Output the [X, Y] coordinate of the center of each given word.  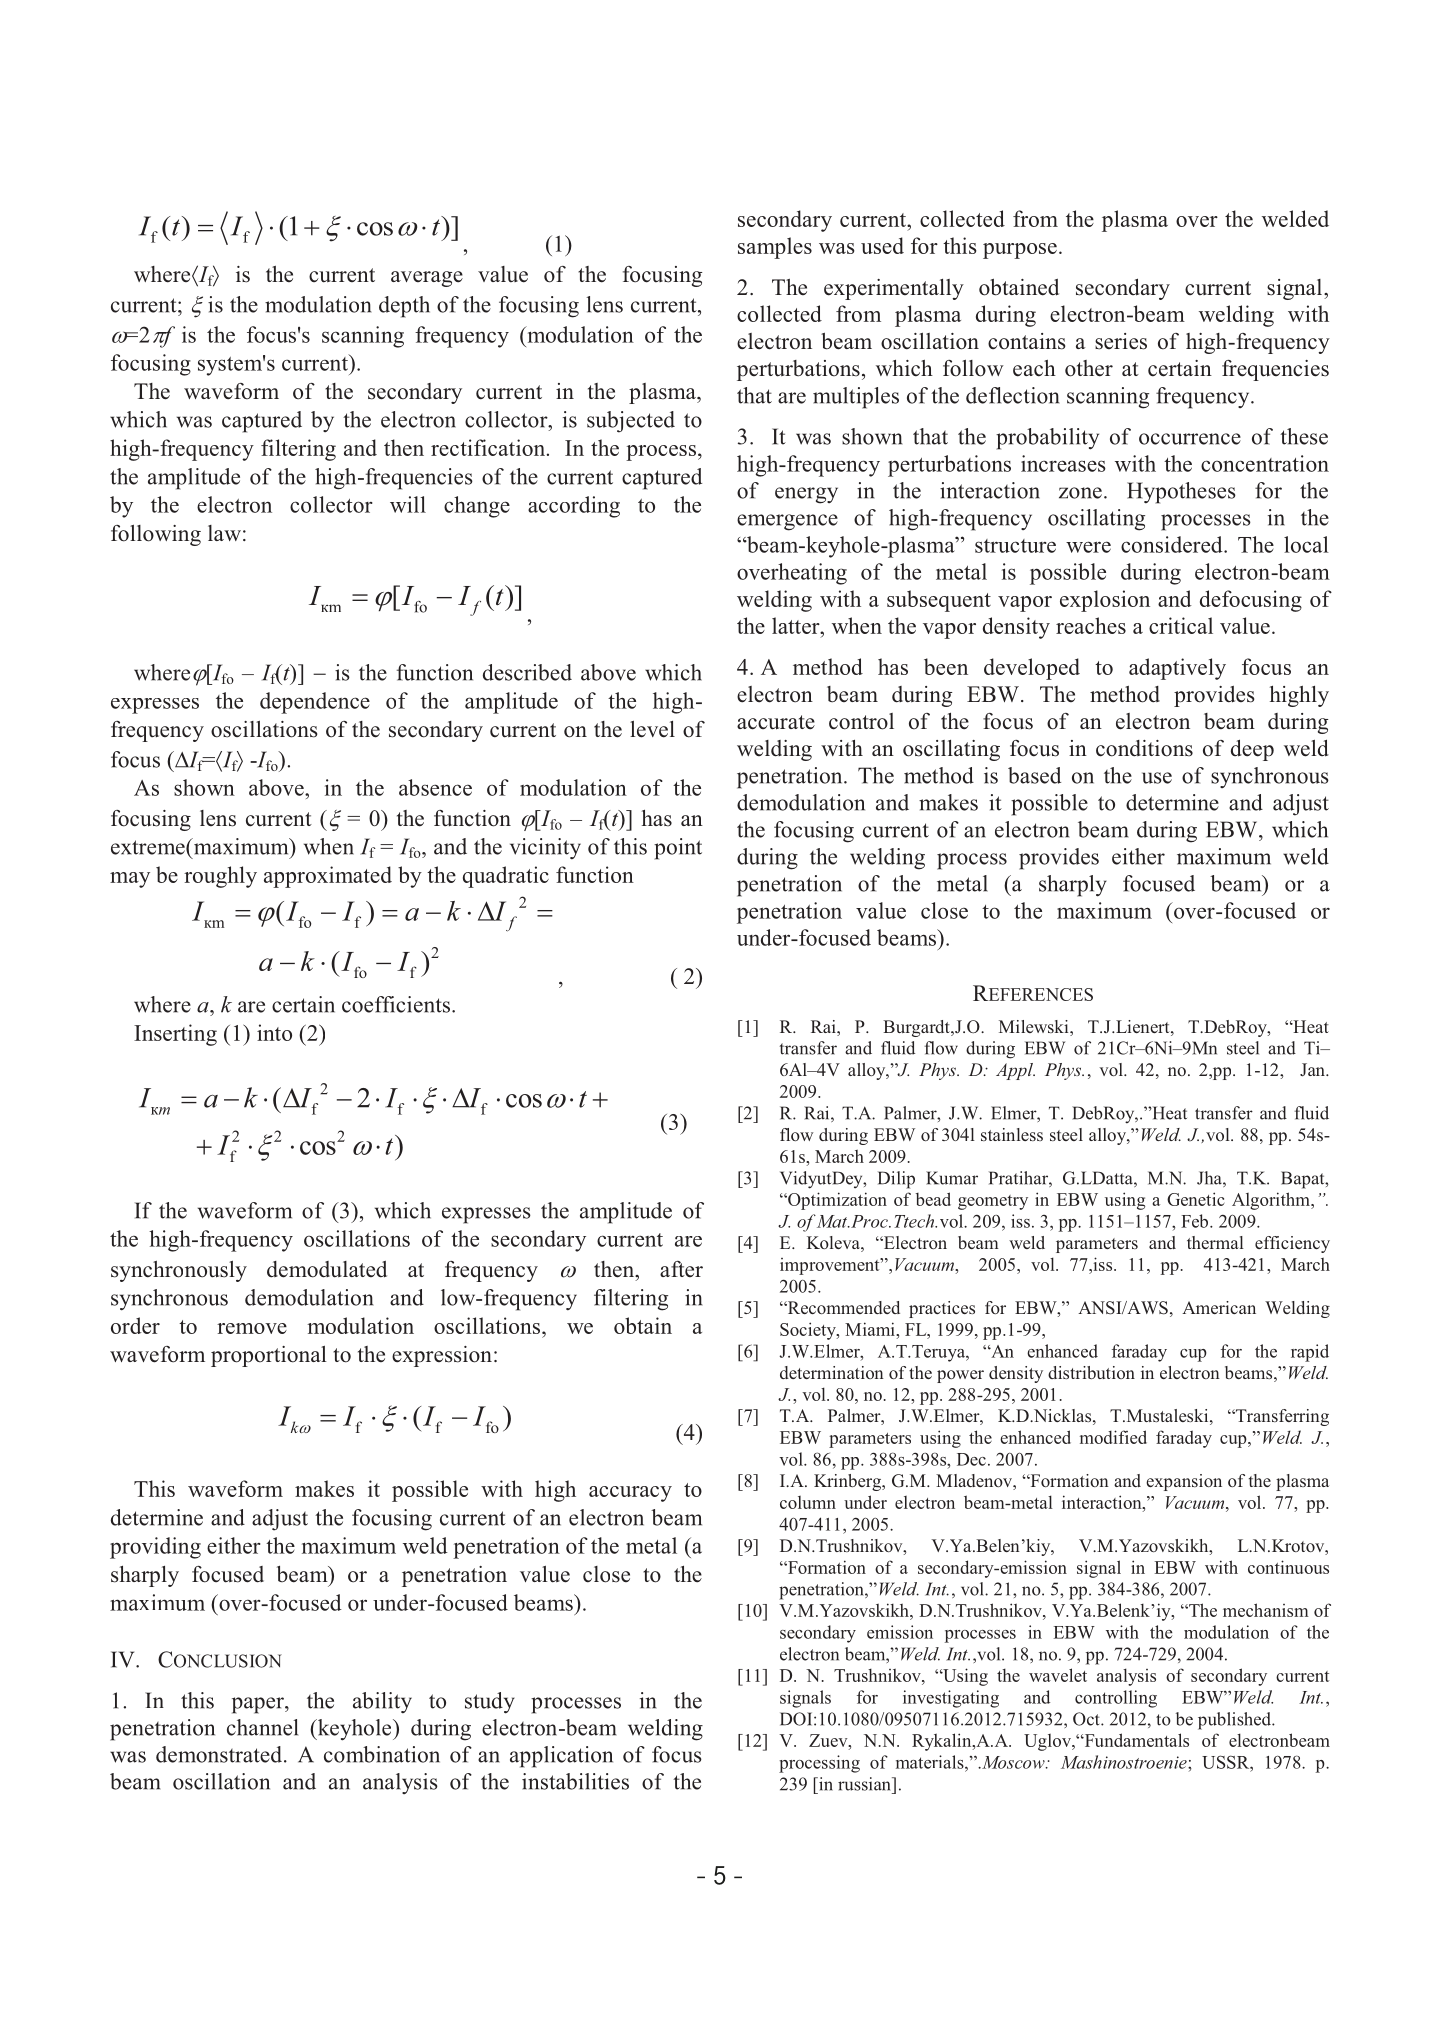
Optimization [836, 1201]
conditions [1144, 748]
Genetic [1195, 1199]
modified [1113, 1437]
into [274, 1032]
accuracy [630, 1494]
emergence [787, 522]
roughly [220, 877]
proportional [269, 1356]
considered [1173, 544]
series [1121, 341]
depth [404, 307]
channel [262, 1727]
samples [775, 248]
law [224, 533]
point [678, 849]
